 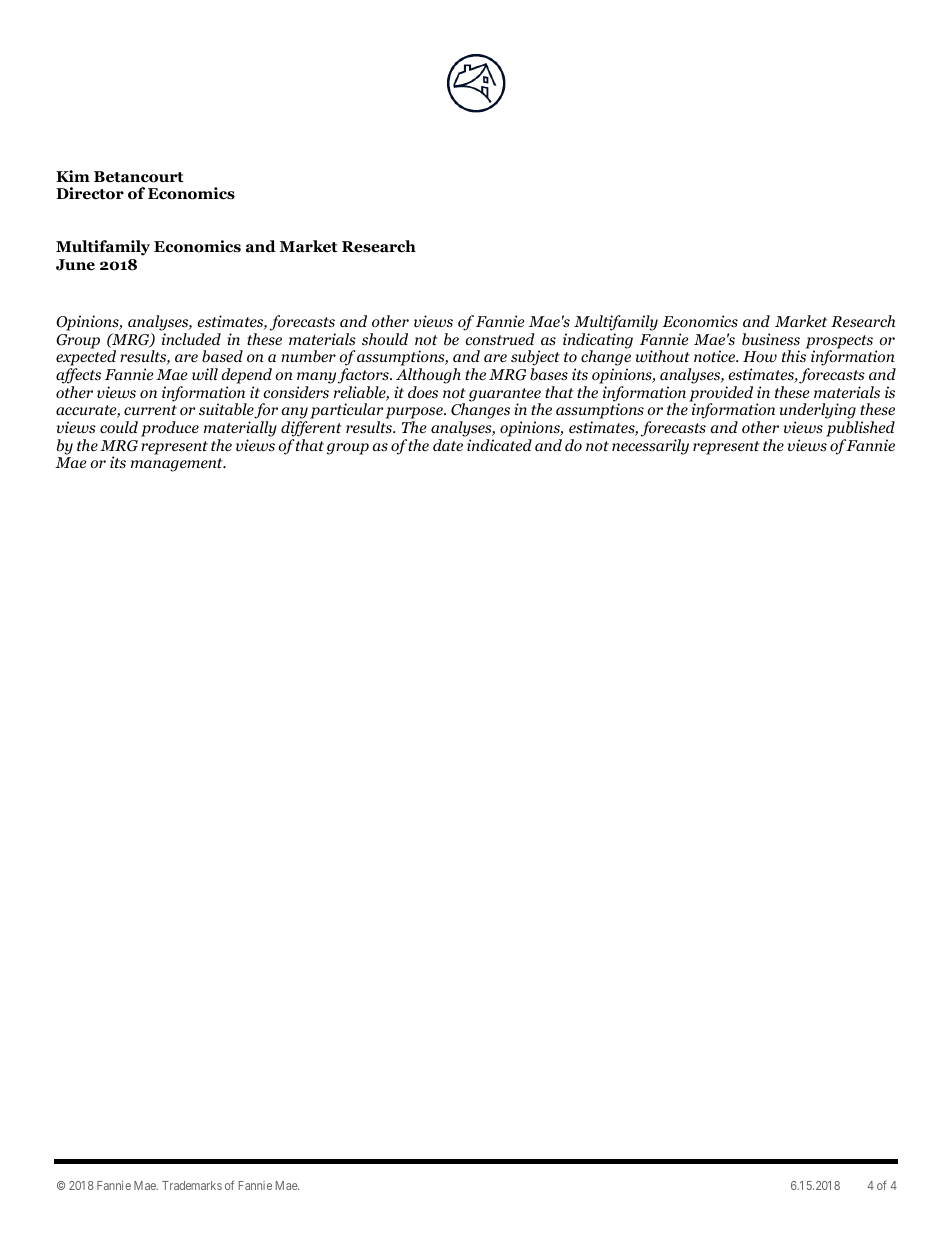 I want to click on materially, so click(x=240, y=430).
